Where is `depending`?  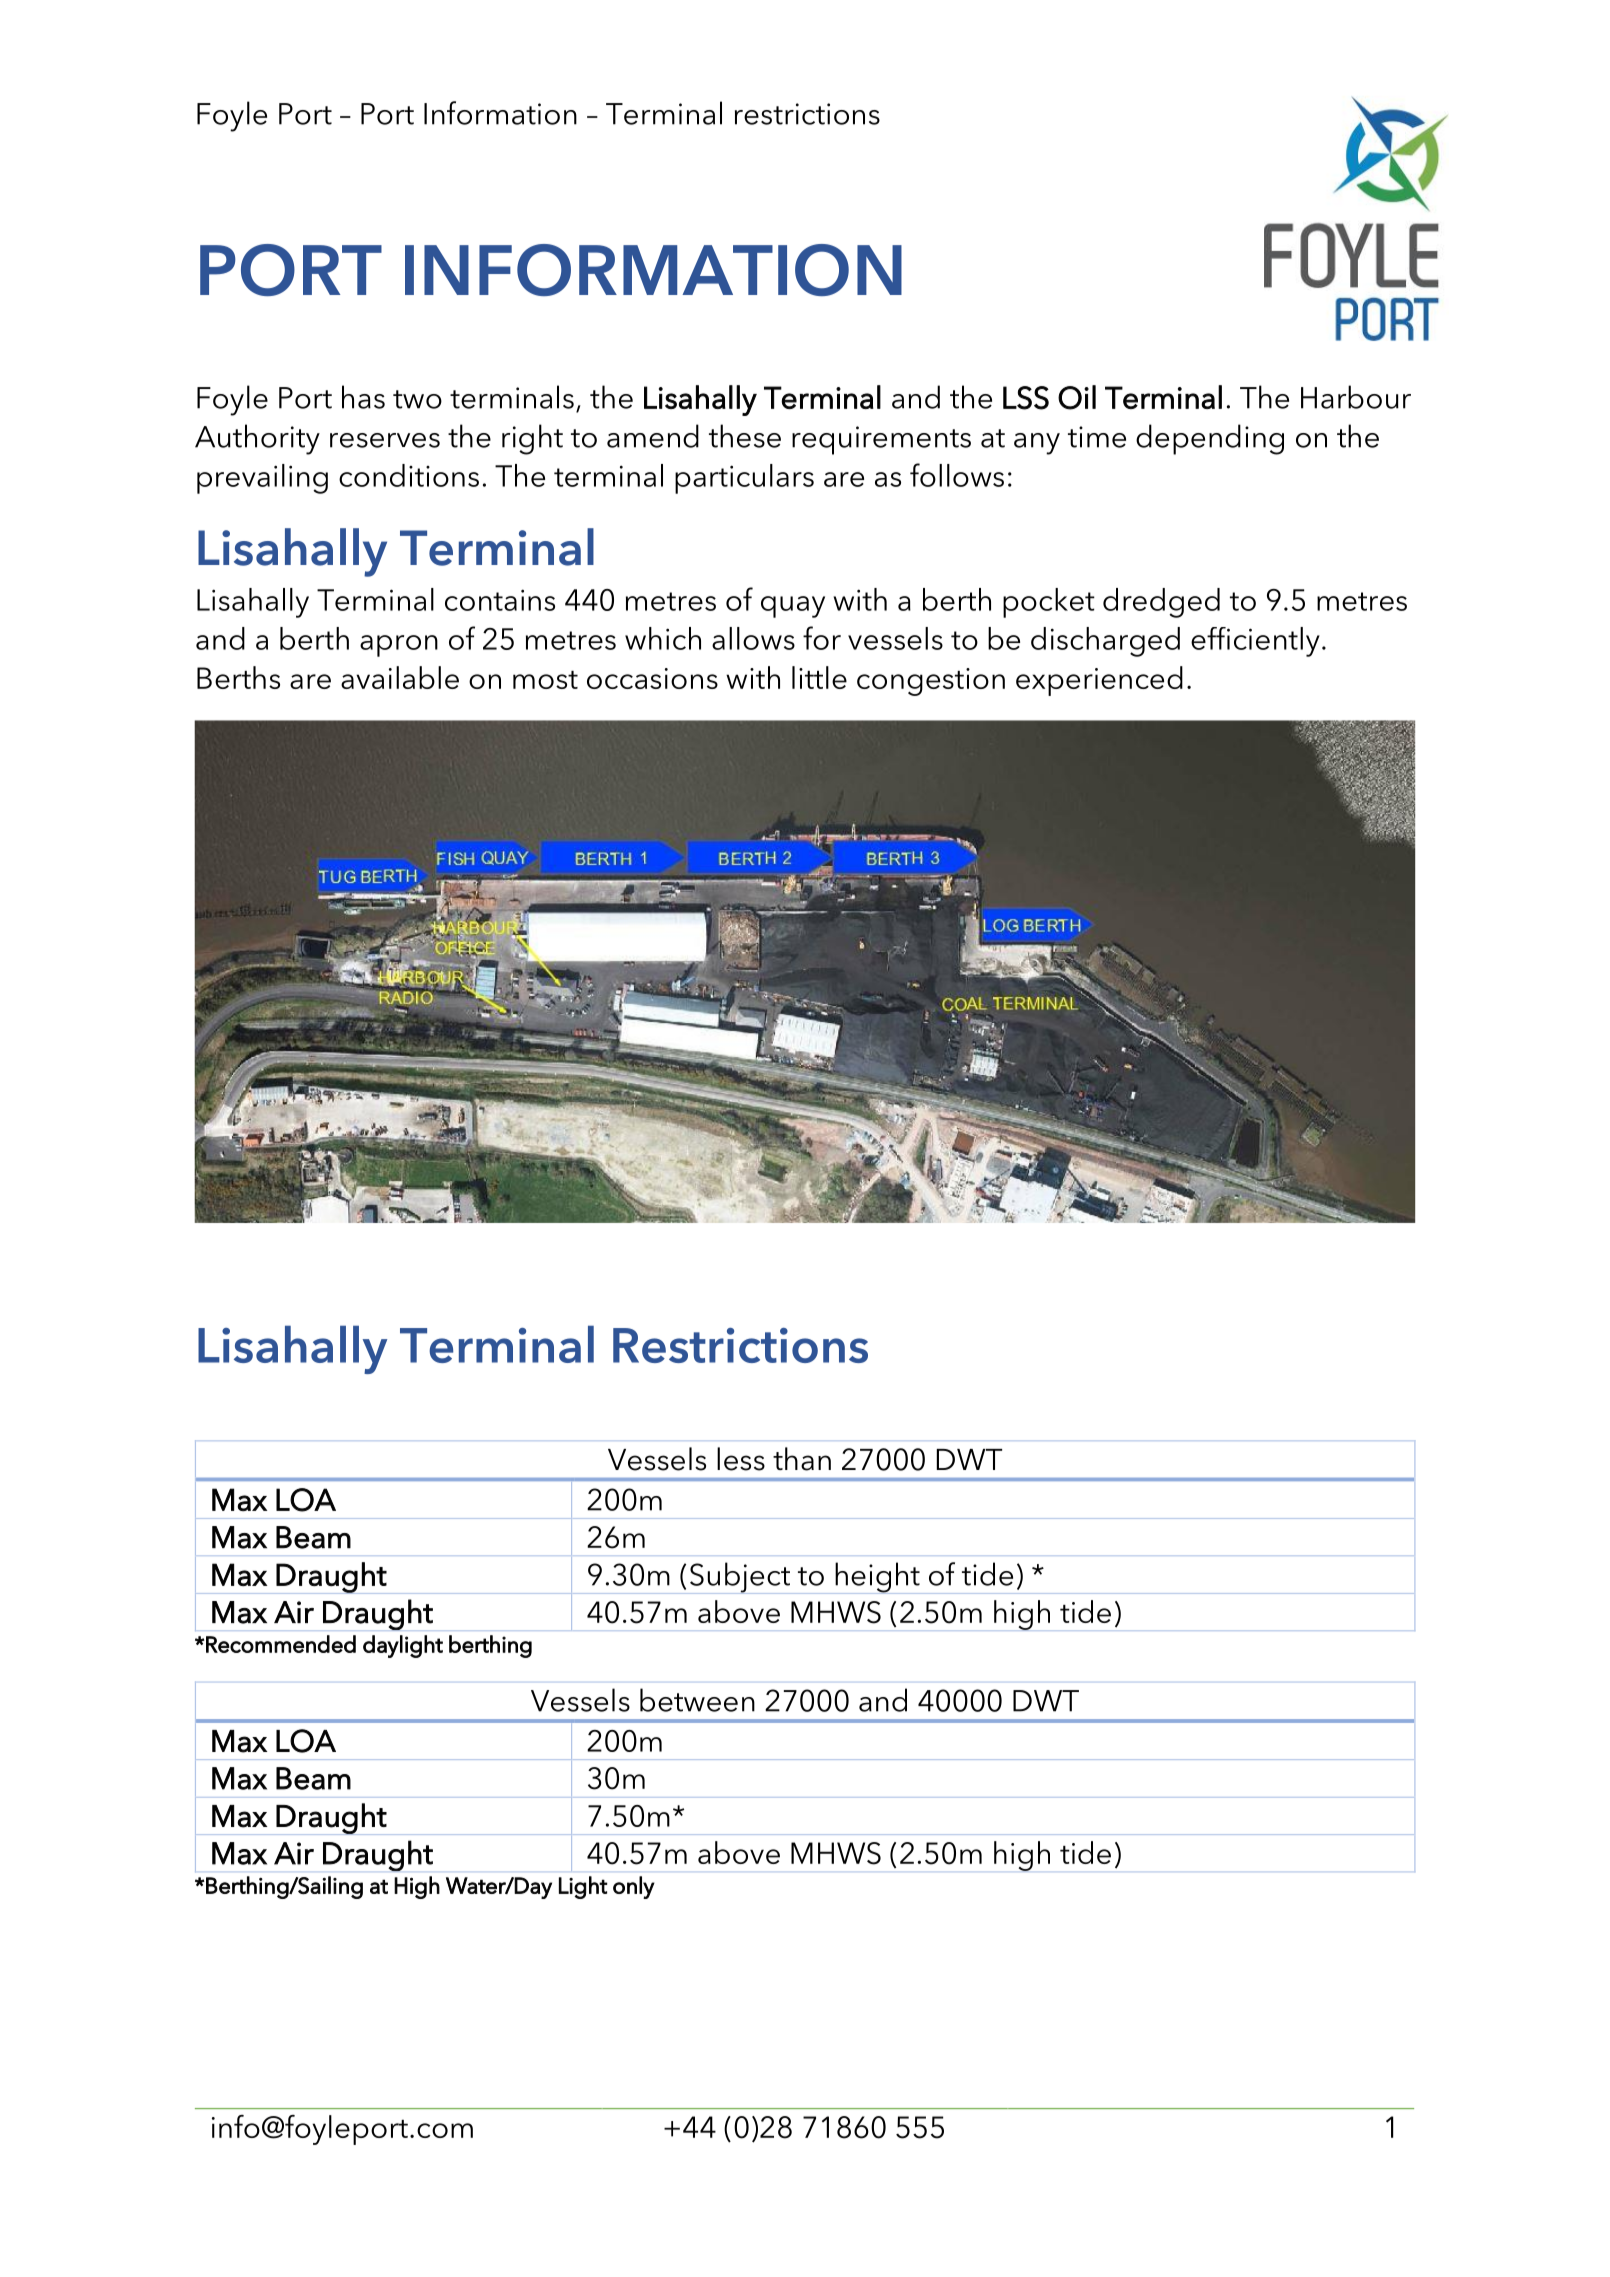 depending is located at coordinates (1210, 439).
